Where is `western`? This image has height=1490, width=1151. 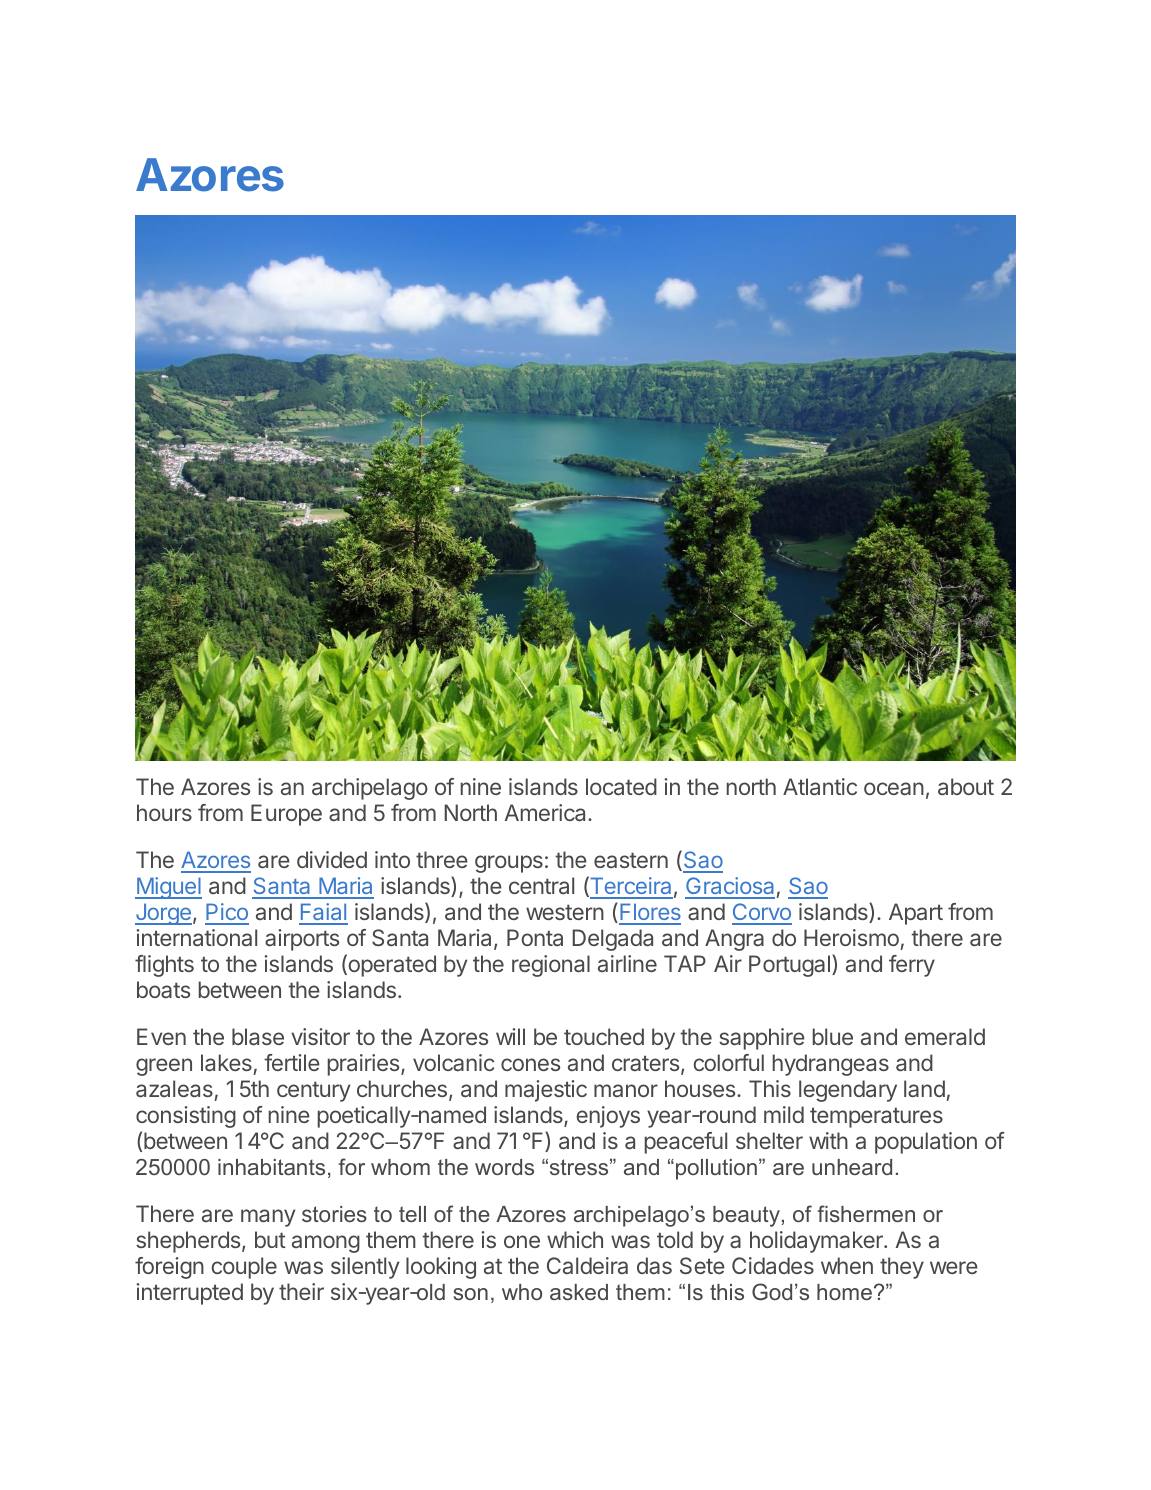 western is located at coordinates (565, 912).
